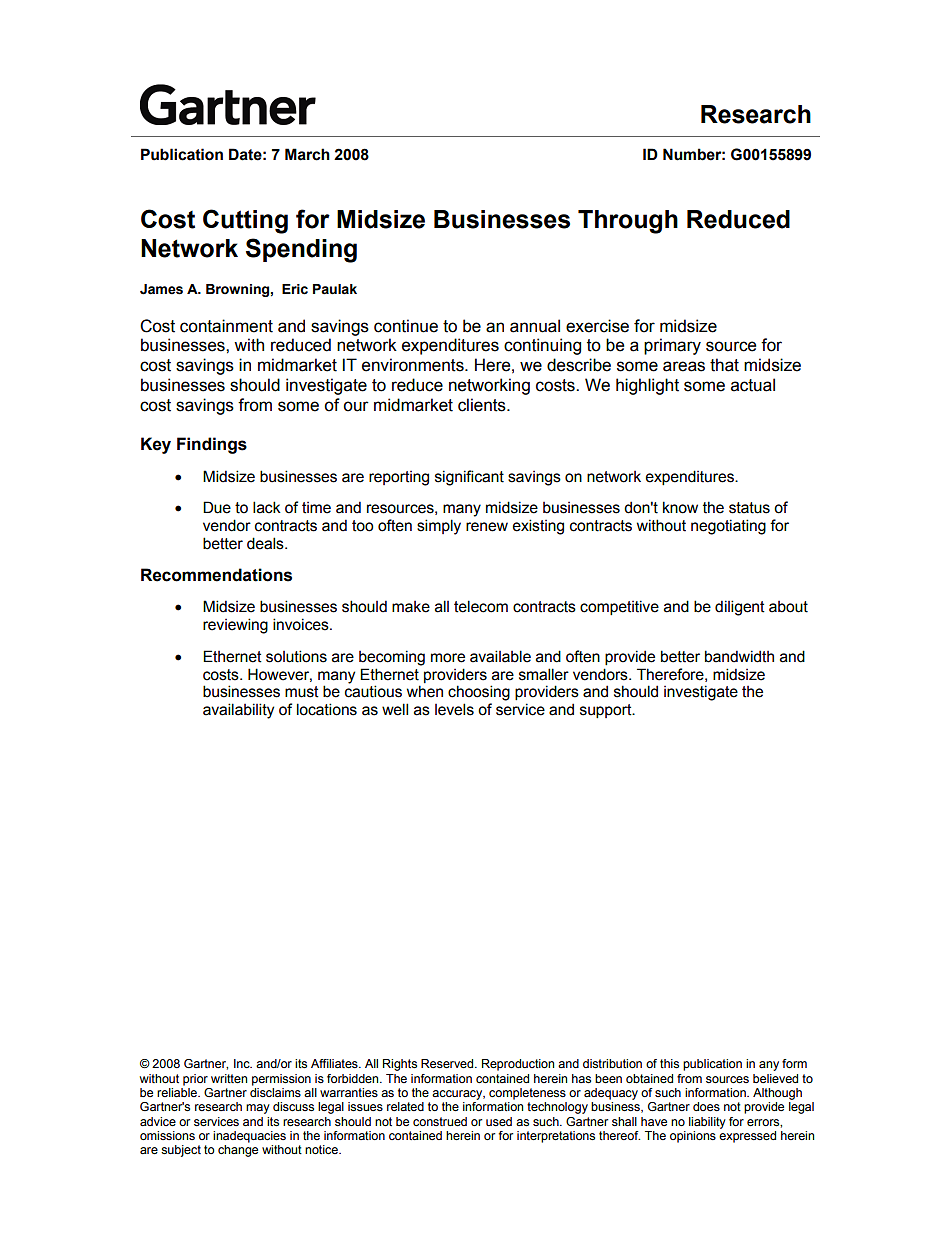  I want to click on Cutting, so click(245, 221).
